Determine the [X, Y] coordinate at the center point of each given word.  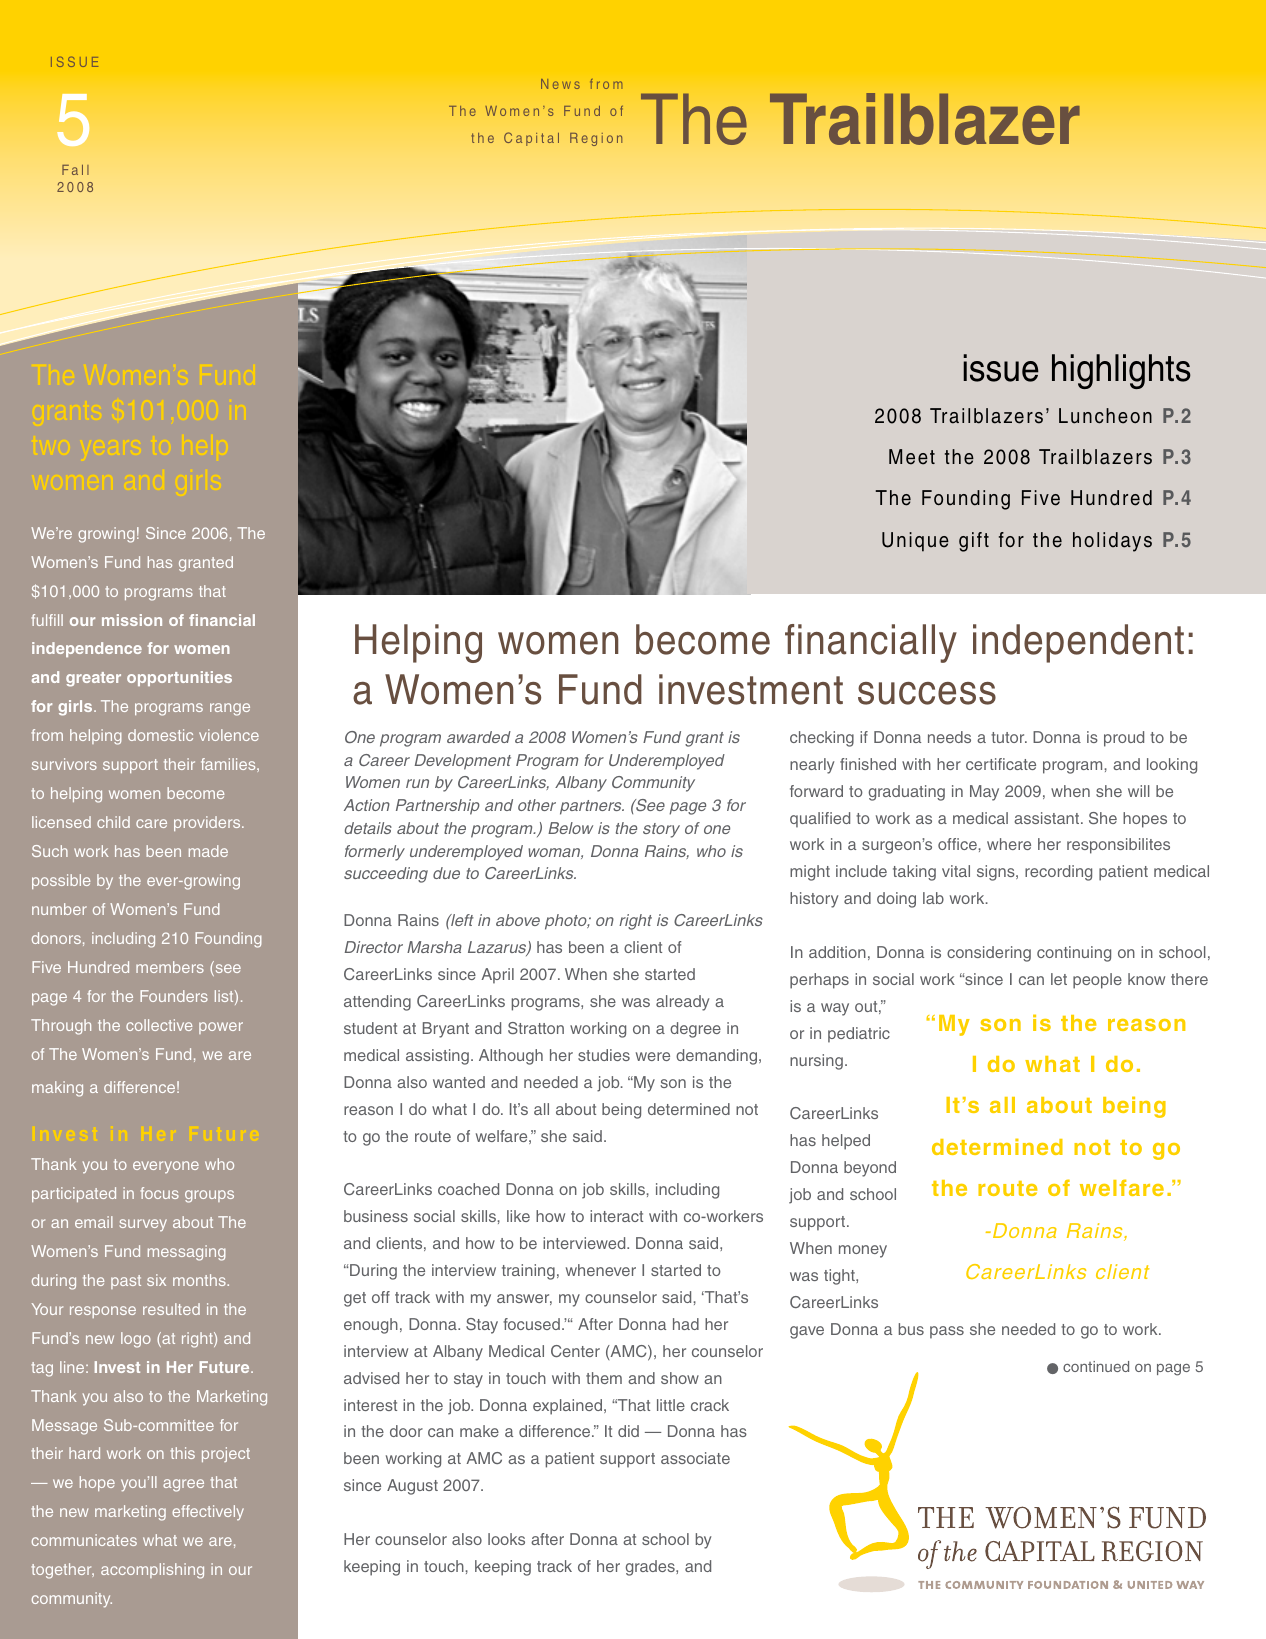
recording [1058, 873]
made [208, 851]
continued [1096, 1366]
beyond [870, 1169]
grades [651, 1568]
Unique [915, 542]
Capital [531, 139]
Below [570, 828]
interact [616, 1216]
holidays [1112, 542]
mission [132, 620]
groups [209, 1196]
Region [596, 139]
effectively [208, 1513]
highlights [1121, 371]
